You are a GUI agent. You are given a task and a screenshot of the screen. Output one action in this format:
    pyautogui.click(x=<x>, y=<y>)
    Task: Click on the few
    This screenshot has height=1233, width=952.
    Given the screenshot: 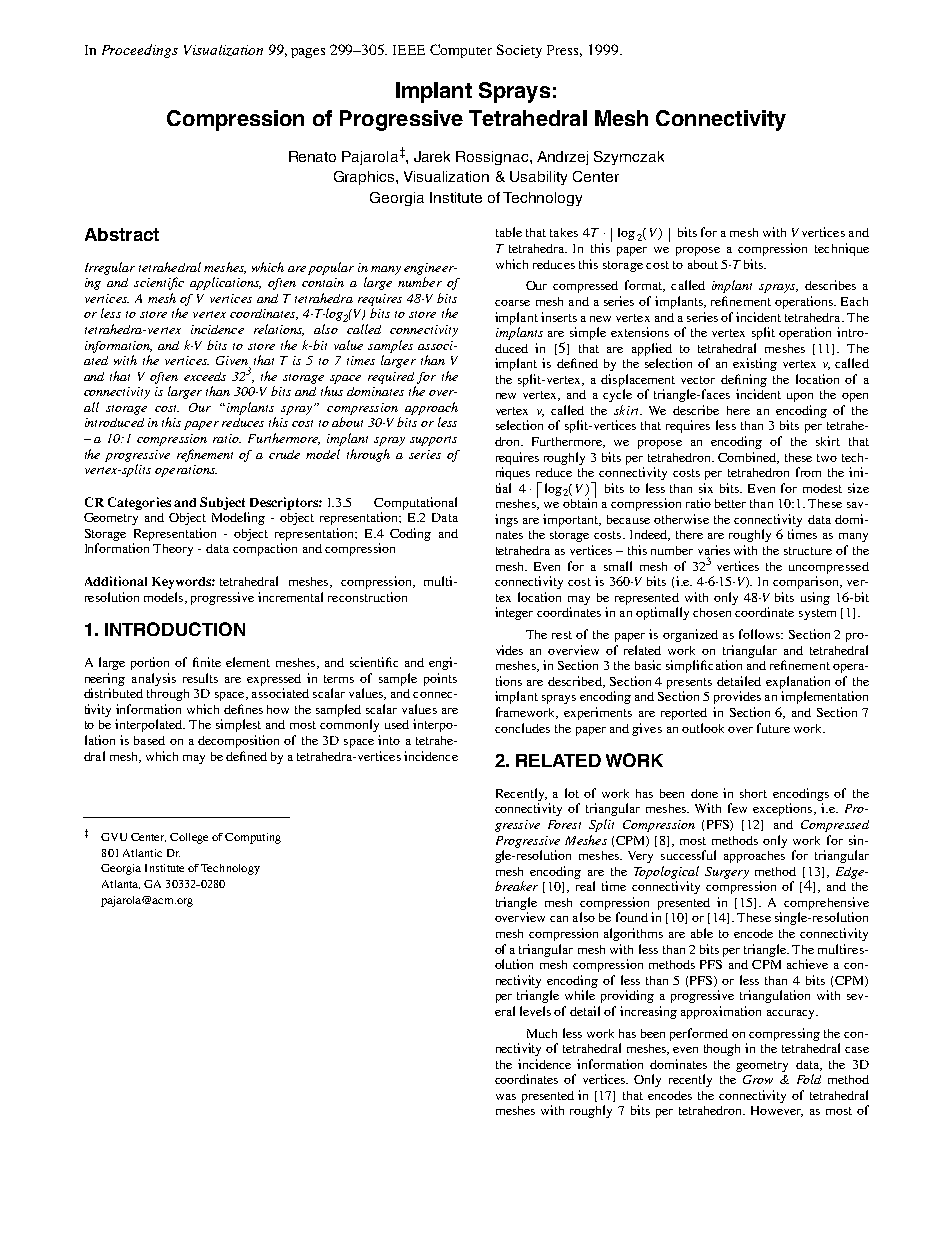 What is the action you would take?
    pyautogui.click(x=737, y=808)
